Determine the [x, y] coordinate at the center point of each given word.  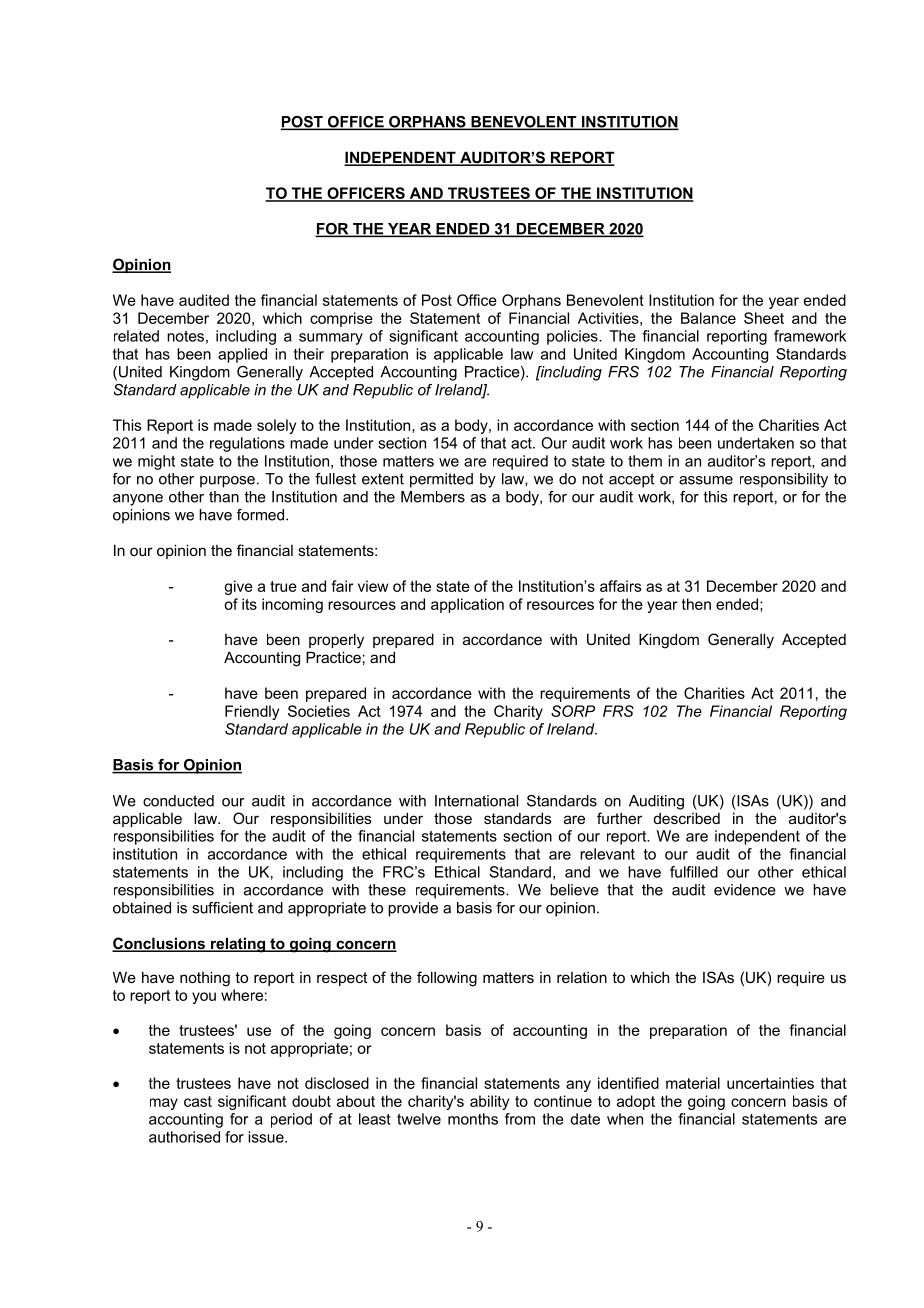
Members [433, 497]
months [473, 1119]
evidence [745, 890]
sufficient [222, 908]
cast [198, 1101]
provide [413, 909]
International [476, 801]
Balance [708, 318]
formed [262, 515]
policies [573, 337]
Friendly [252, 712]
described [687, 818]
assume [706, 480]
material [693, 1083]
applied [242, 355]
